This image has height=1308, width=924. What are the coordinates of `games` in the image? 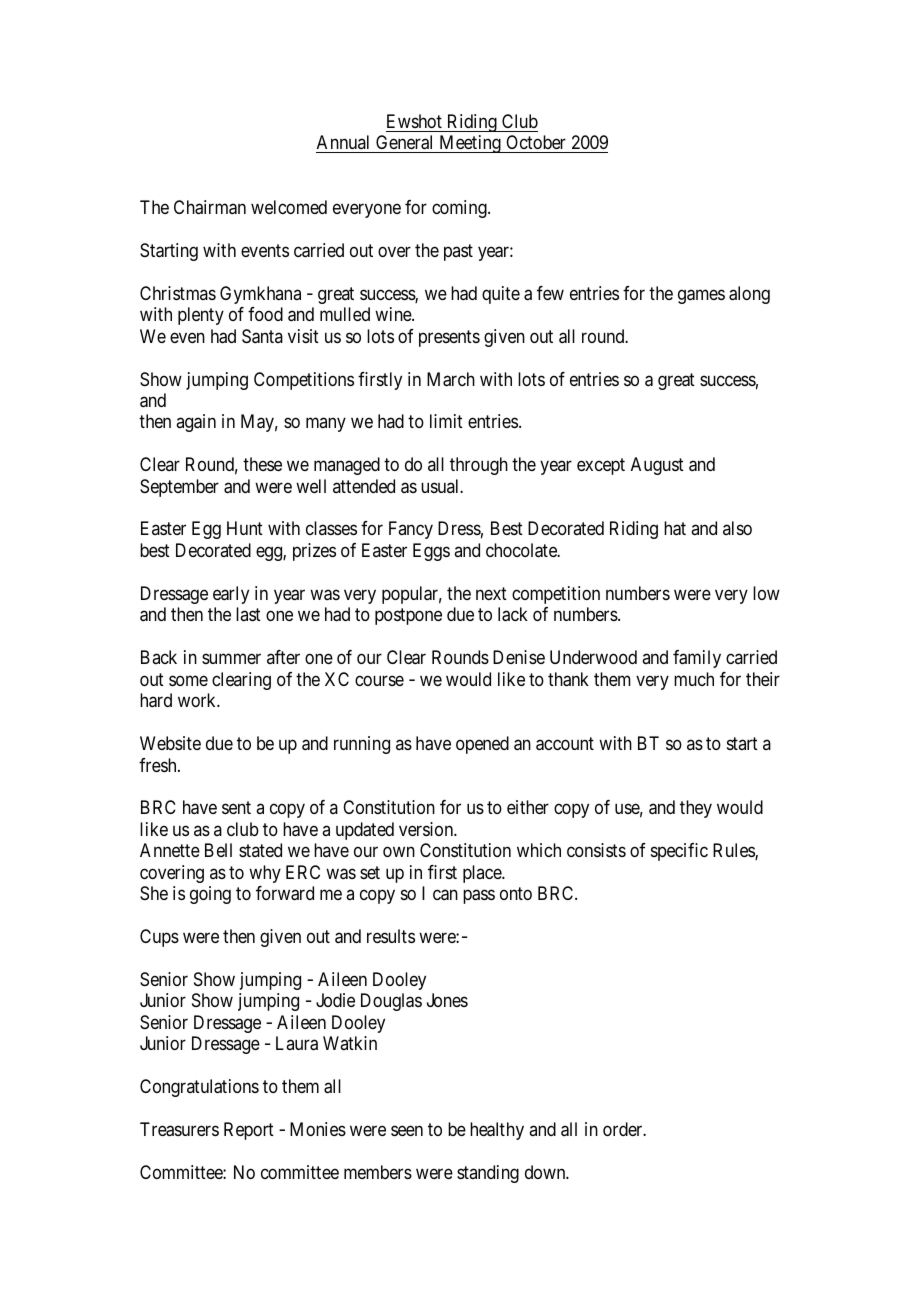 It's located at (701, 296).
